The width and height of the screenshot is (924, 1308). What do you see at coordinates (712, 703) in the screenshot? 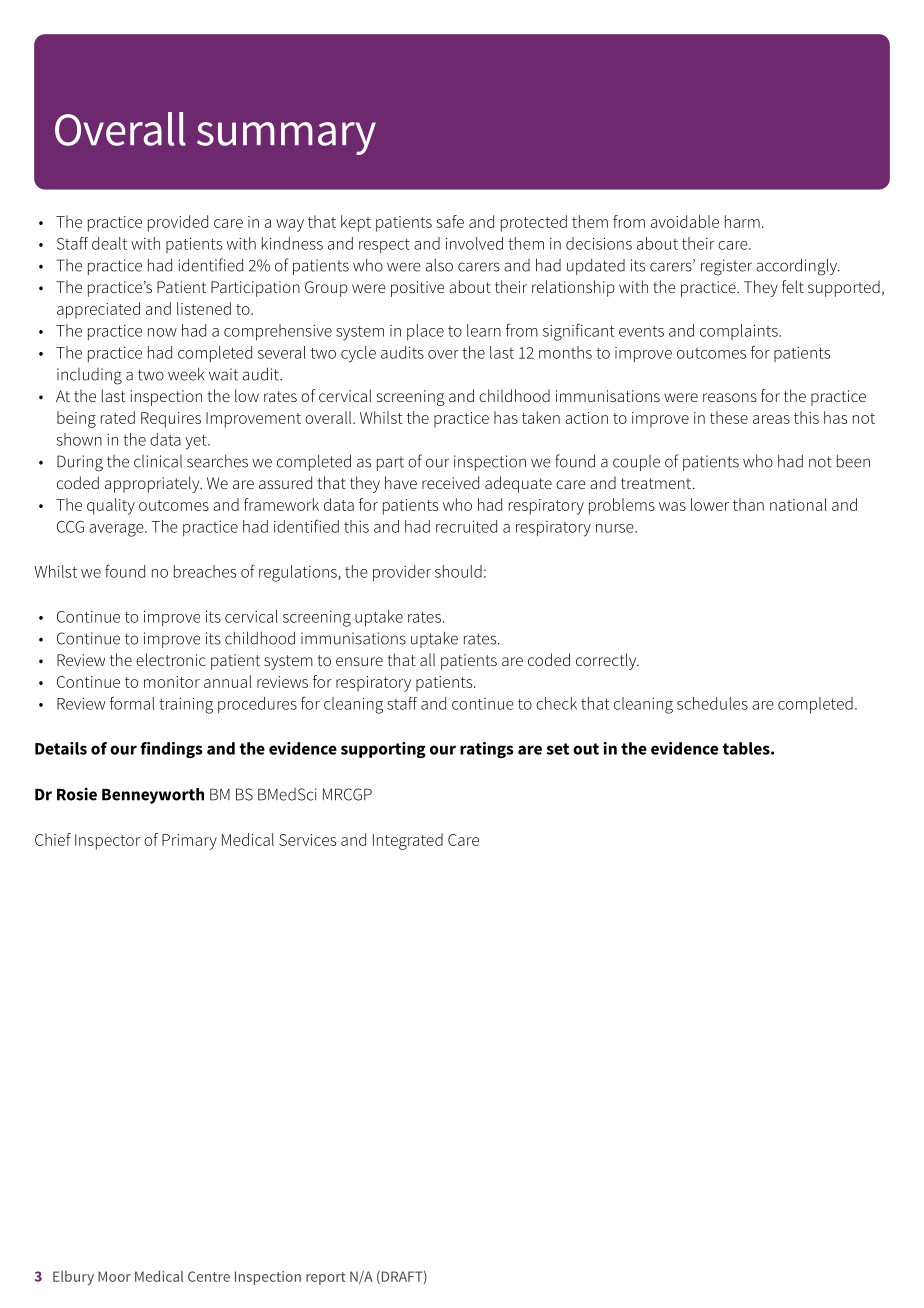
I see `schedules` at bounding box center [712, 703].
